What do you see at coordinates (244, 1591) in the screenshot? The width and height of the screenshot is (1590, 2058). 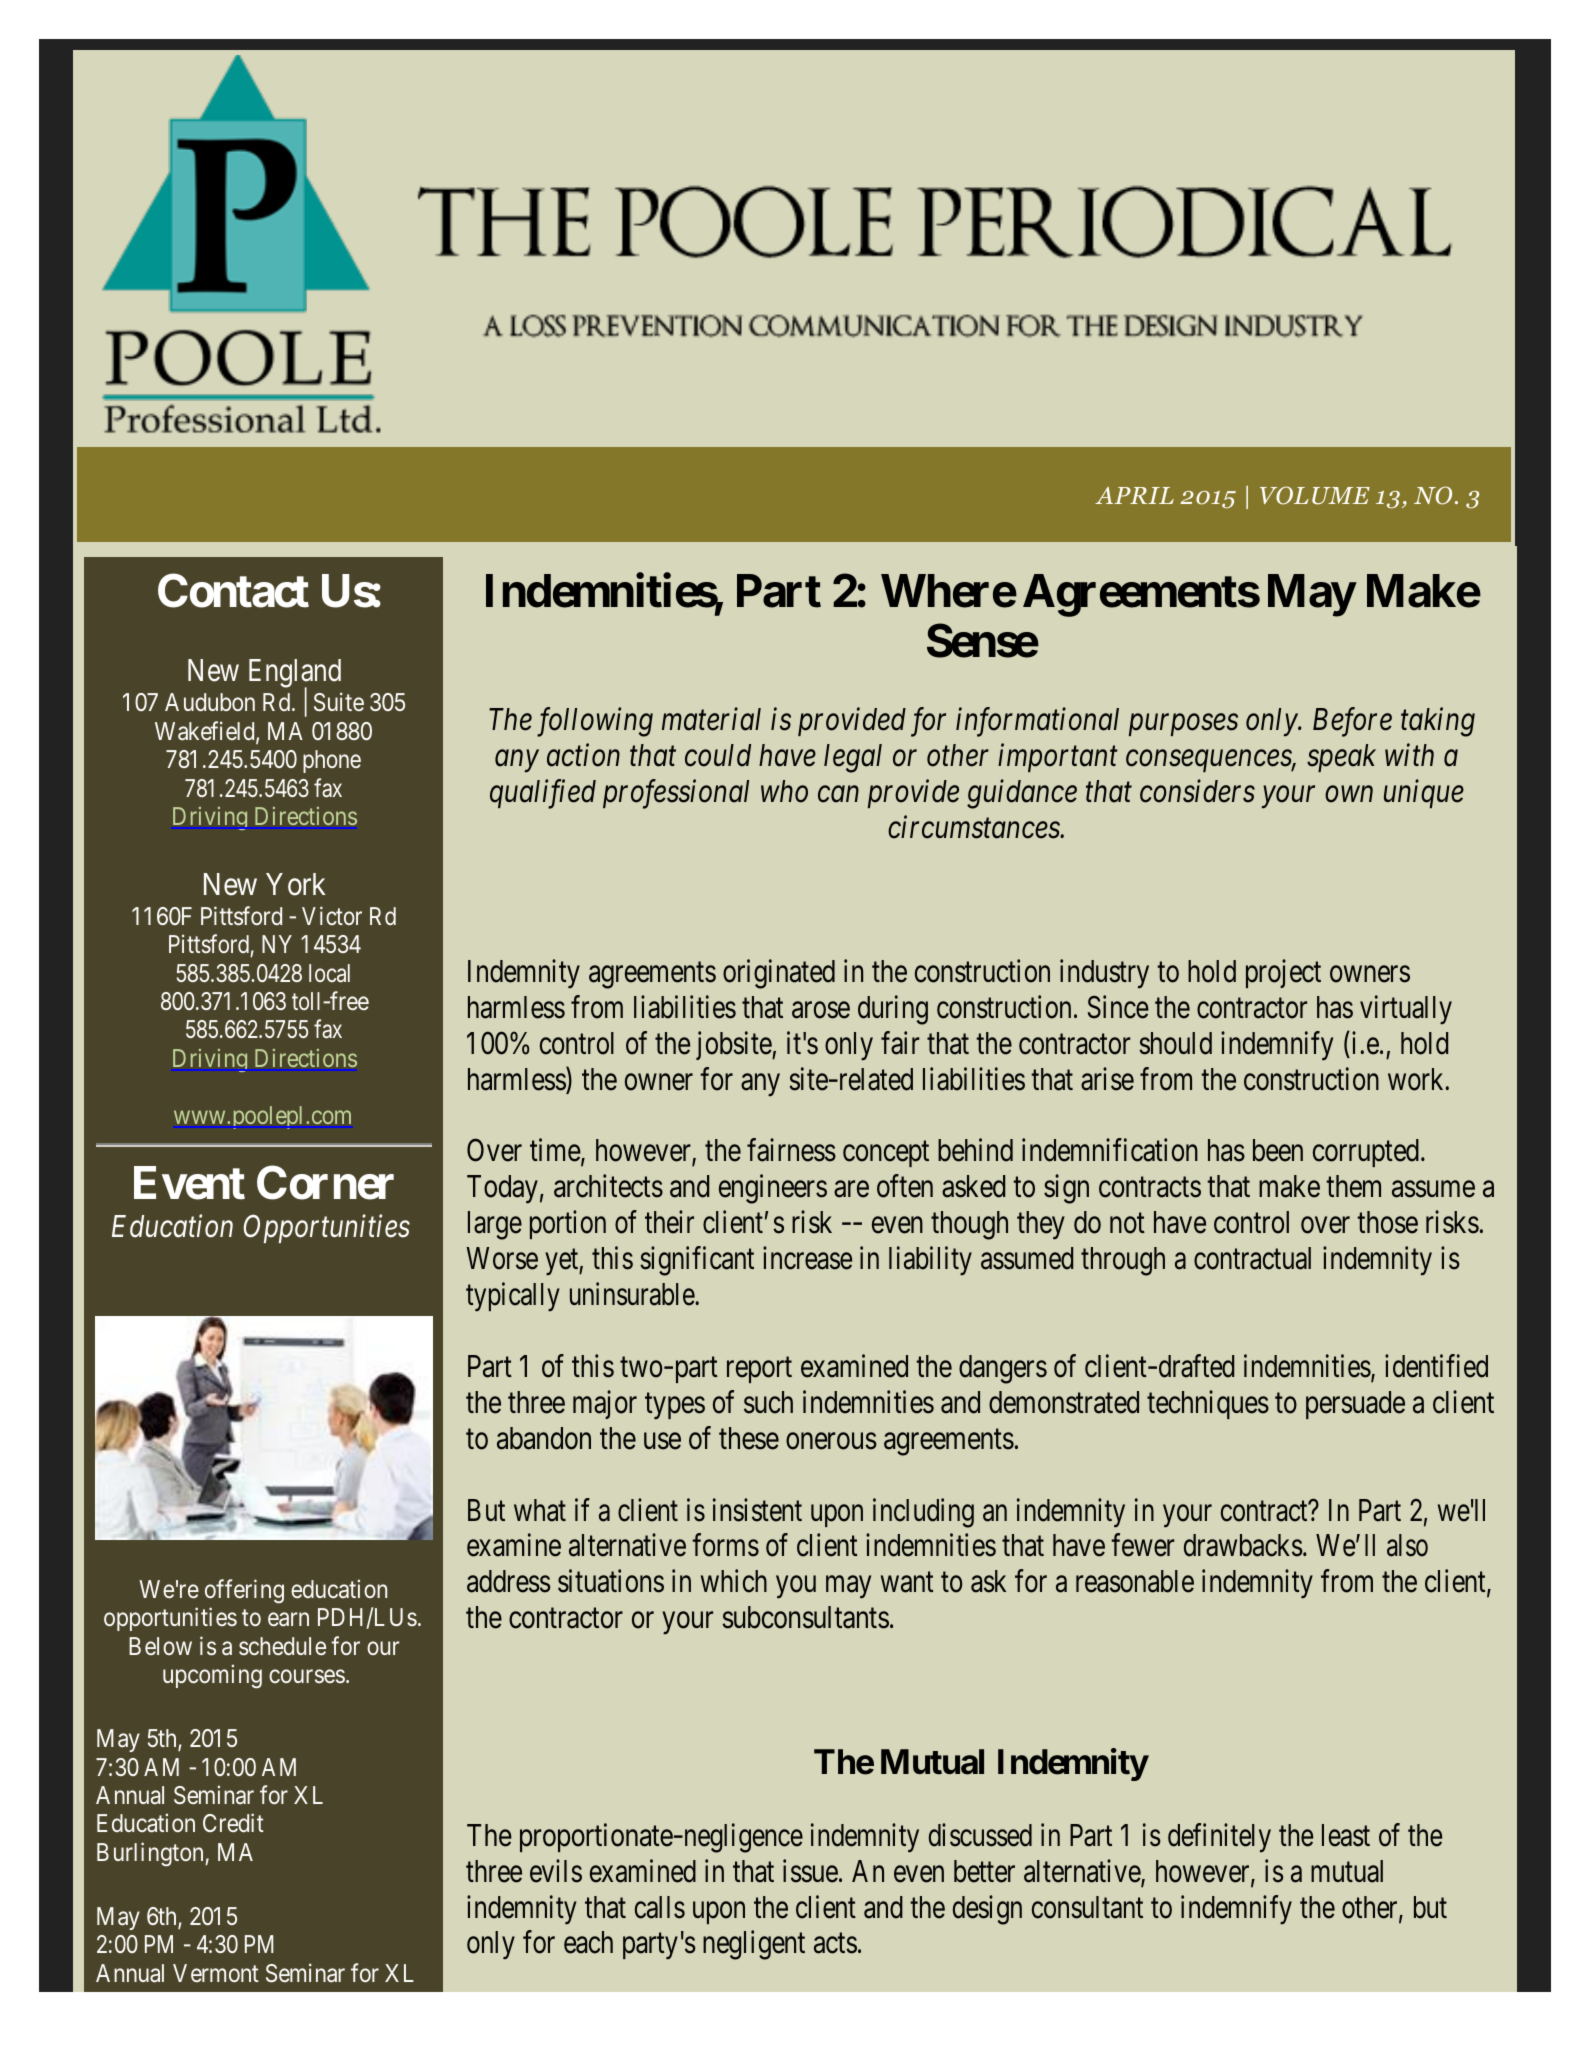 I see `offering` at bounding box center [244, 1591].
